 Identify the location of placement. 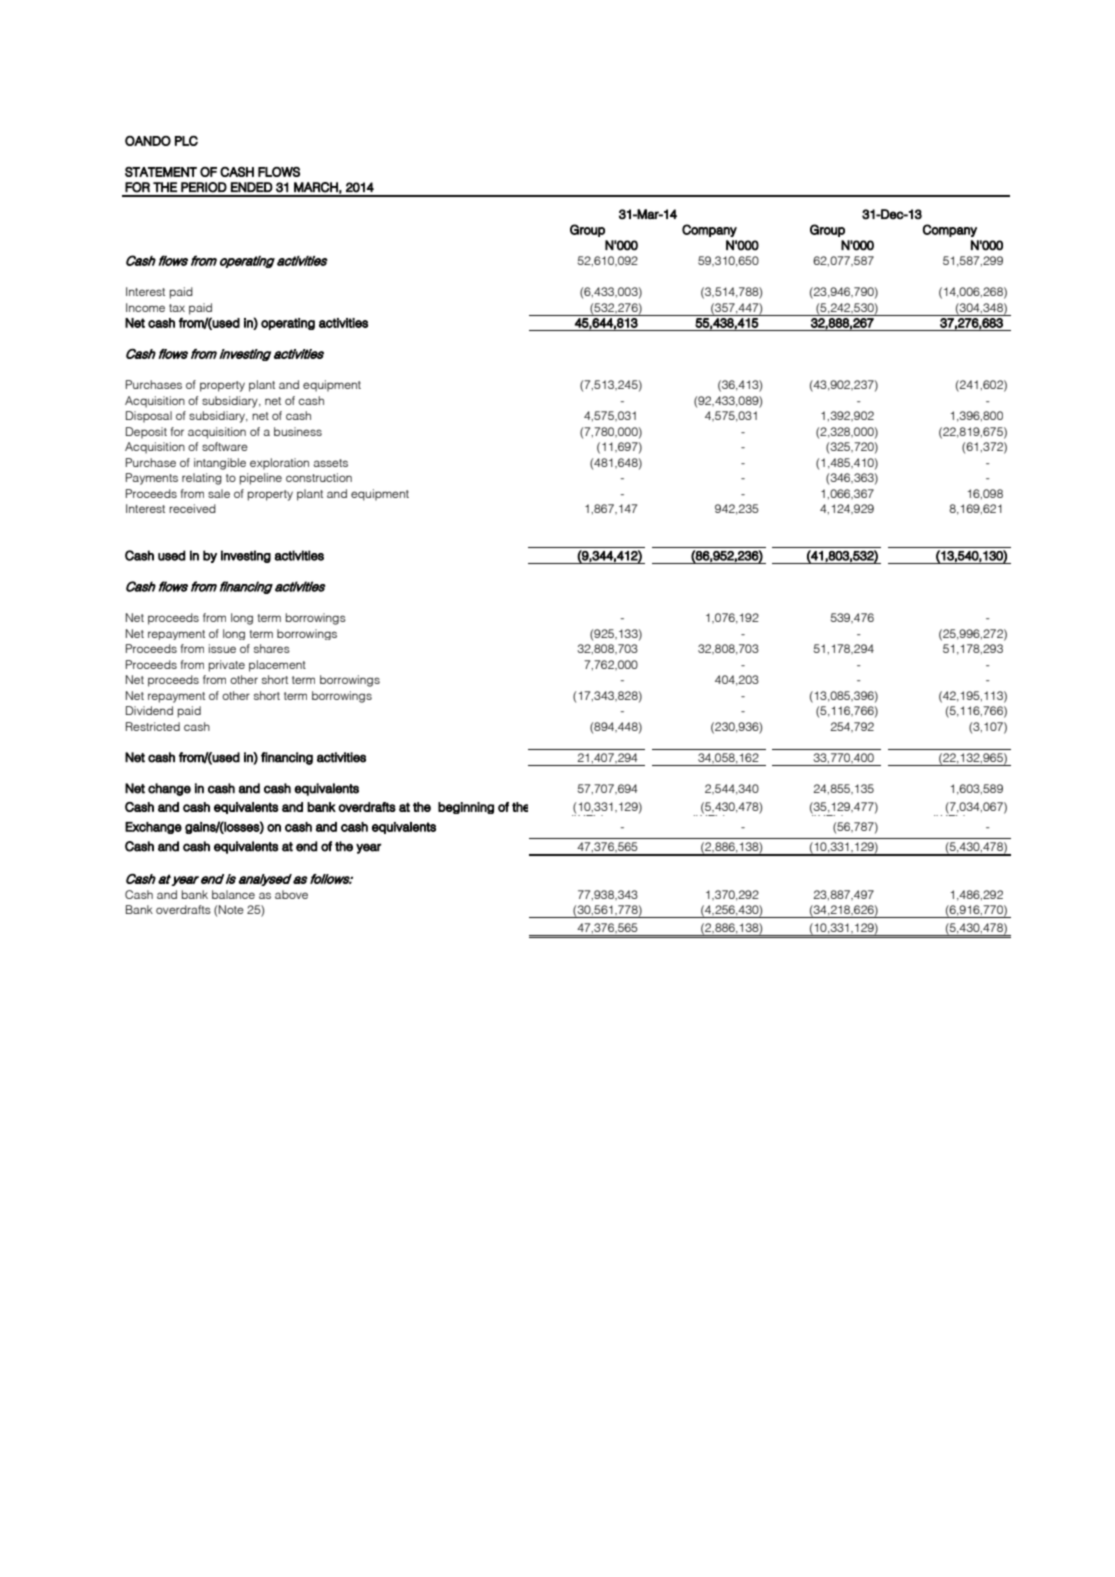
(277, 666).
